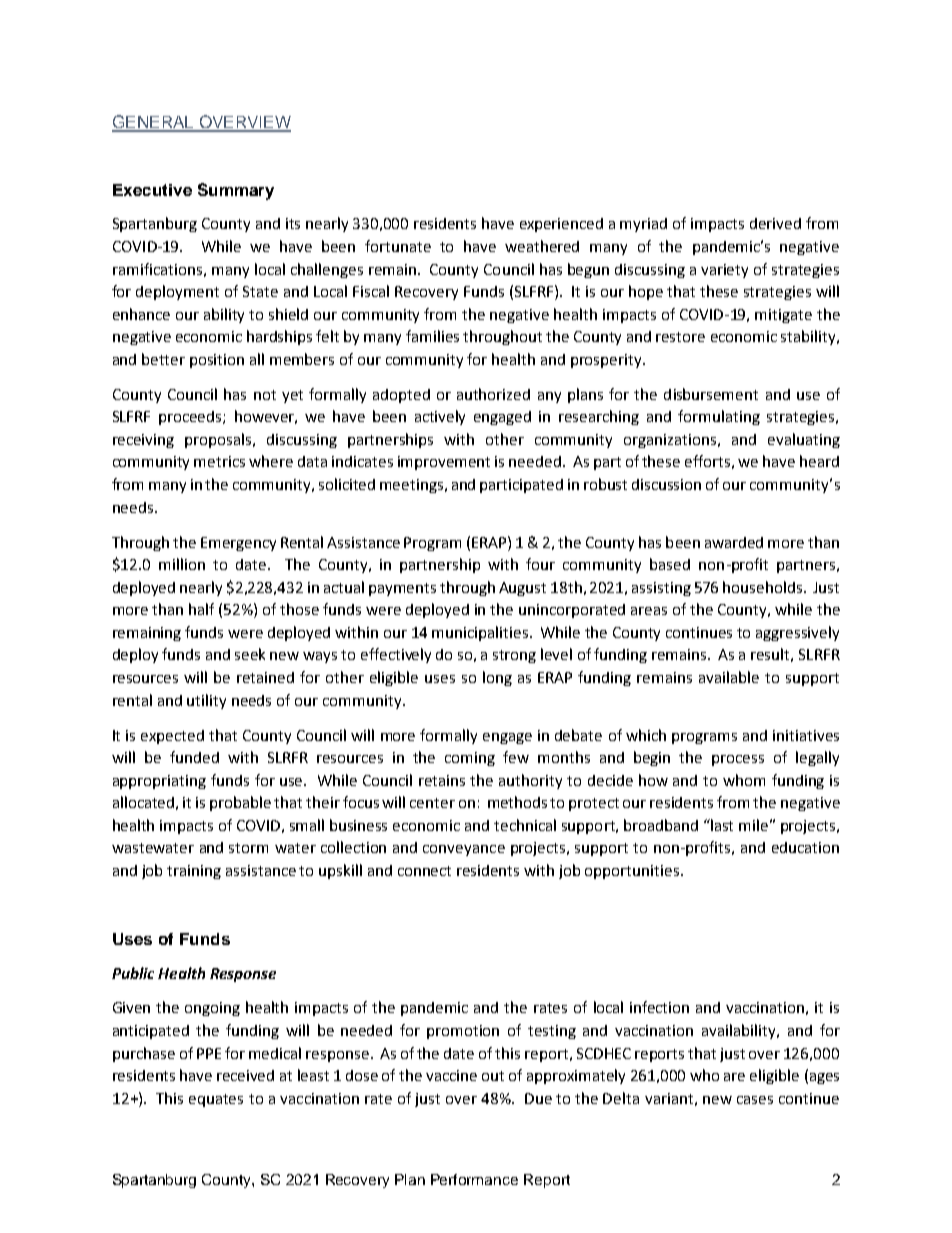 Image resolution: width=952 pixels, height=1233 pixels. What do you see at coordinates (744, 780) in the image?
I see `whom` at bounding box center [744, 780].
